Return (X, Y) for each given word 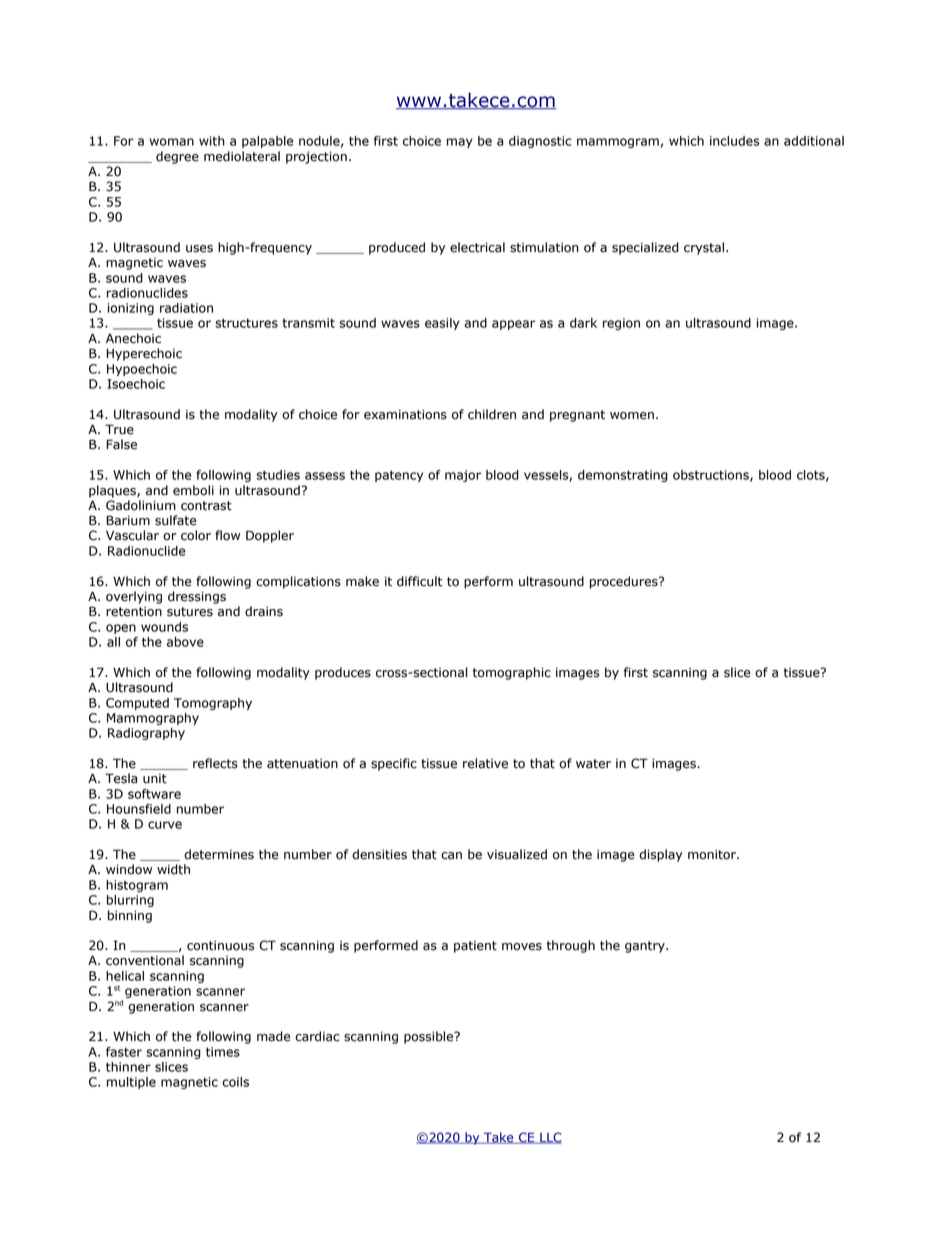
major (463, 476)
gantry (646, 947)
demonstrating (623, 476)
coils (235, 1082)
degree (177, 157)
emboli (193, 490)
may (460, 143)
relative (485, 763)
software (154, 794)
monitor (713, 854)
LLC (550, 1138)
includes (735, 141)
